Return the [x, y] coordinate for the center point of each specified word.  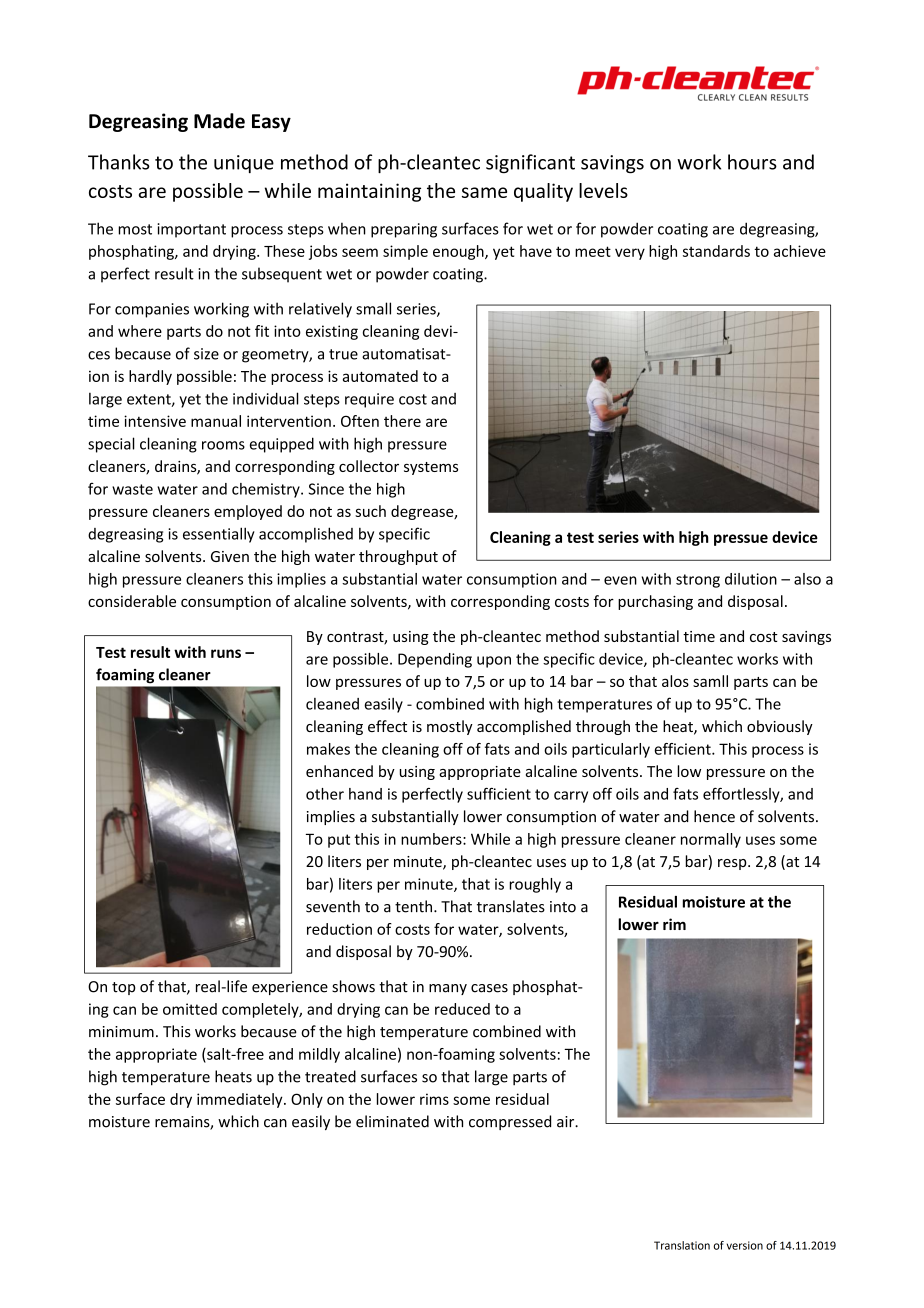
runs [226, 653]
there [402, 421]
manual [216, 421]
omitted [190, 1009]
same [484, 192]
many [448, 989]
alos [675, 681]
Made [219, 121]
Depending [435, 660]
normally [711, 840]
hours [752, 162]
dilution [751, 579]
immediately [241, 1100]
